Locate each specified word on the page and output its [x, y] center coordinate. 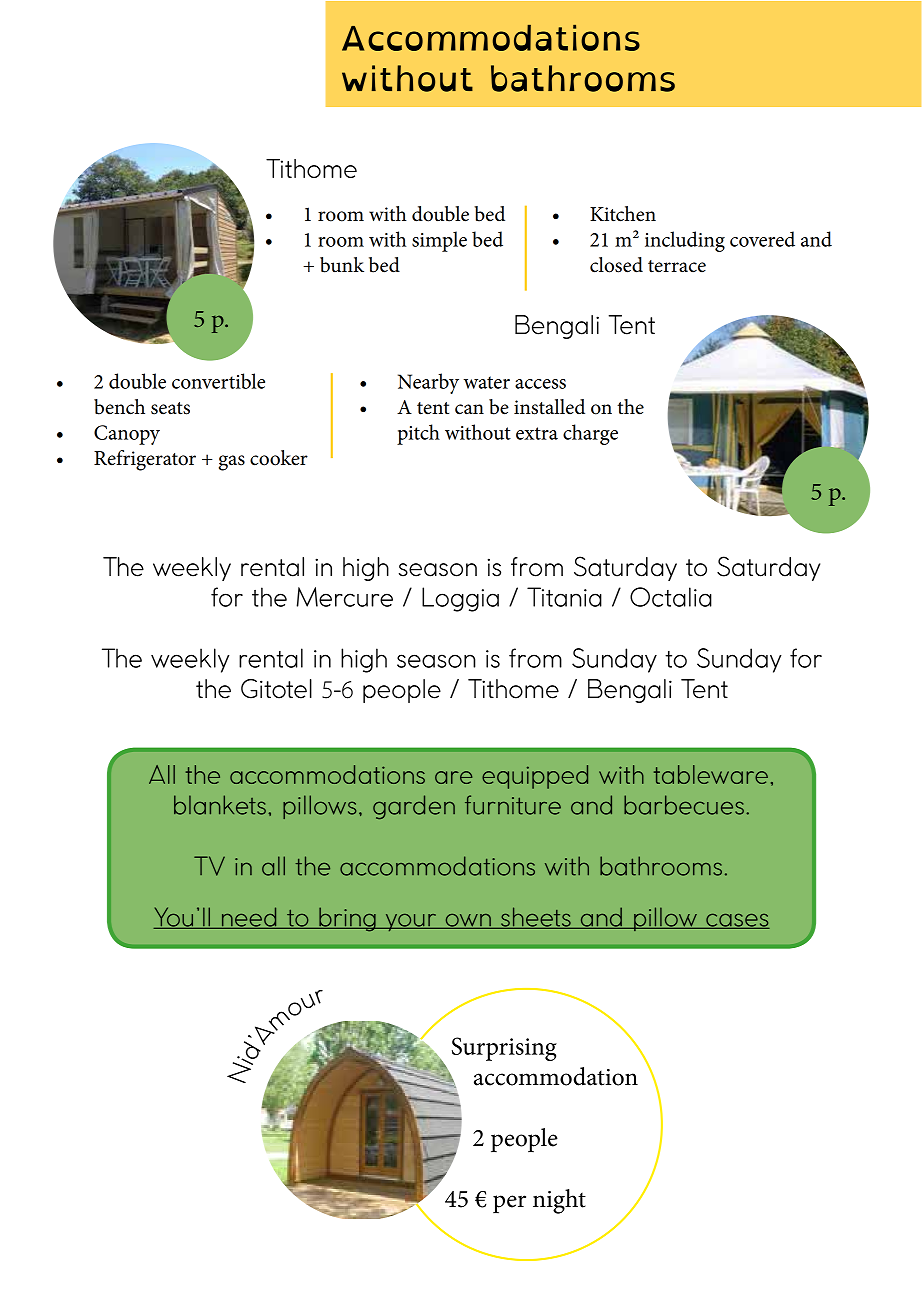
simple [439, 241]
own [468, 921]
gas [232, 463]
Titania [564, 597]
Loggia [460, 599]
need [249, 918]
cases [737, 921]
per [509, 1204]
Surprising [504, 1049]
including [685, 241]
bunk [342, 265]
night [559, 1201]
